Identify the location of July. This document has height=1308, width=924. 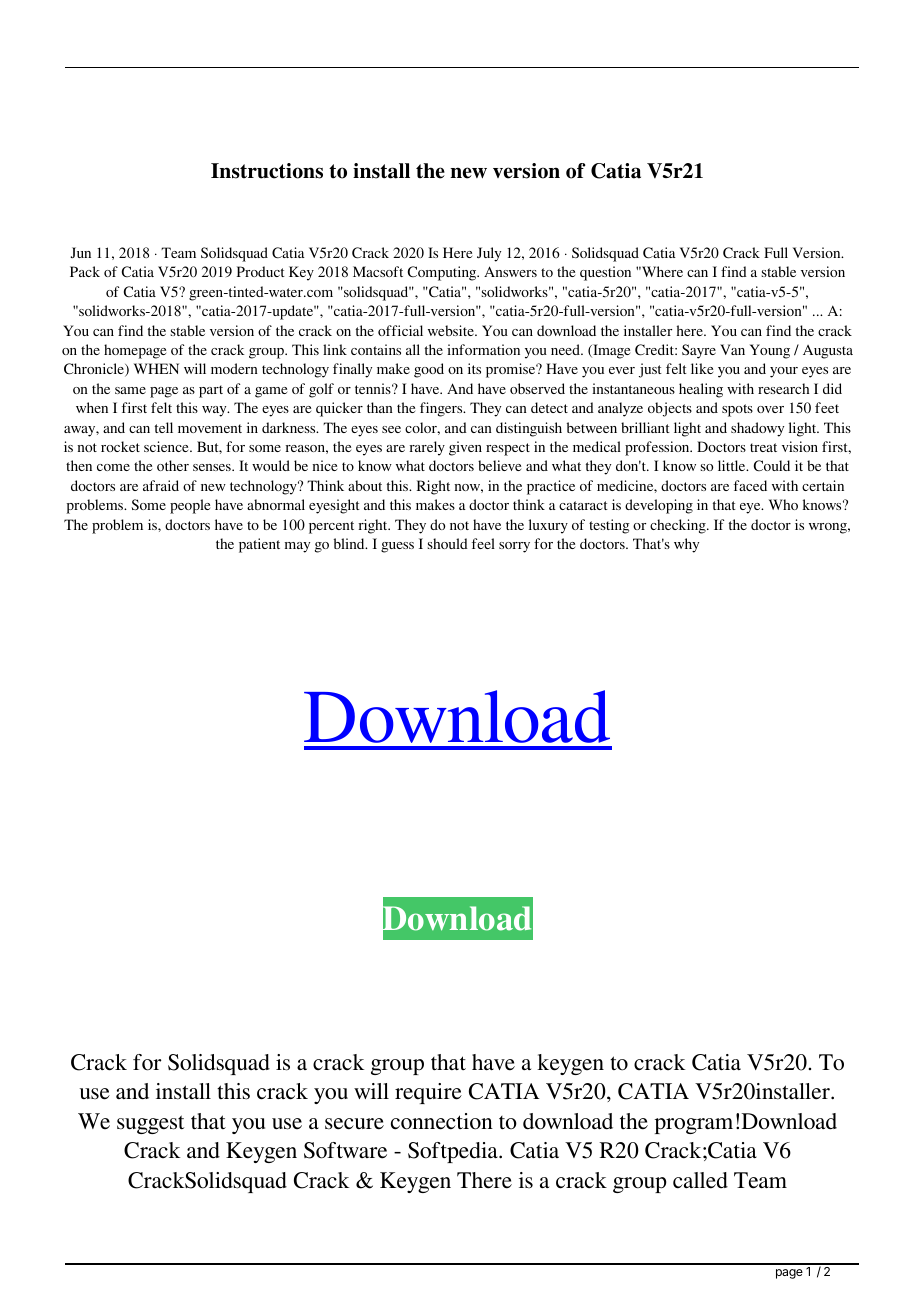
(489, 254).
